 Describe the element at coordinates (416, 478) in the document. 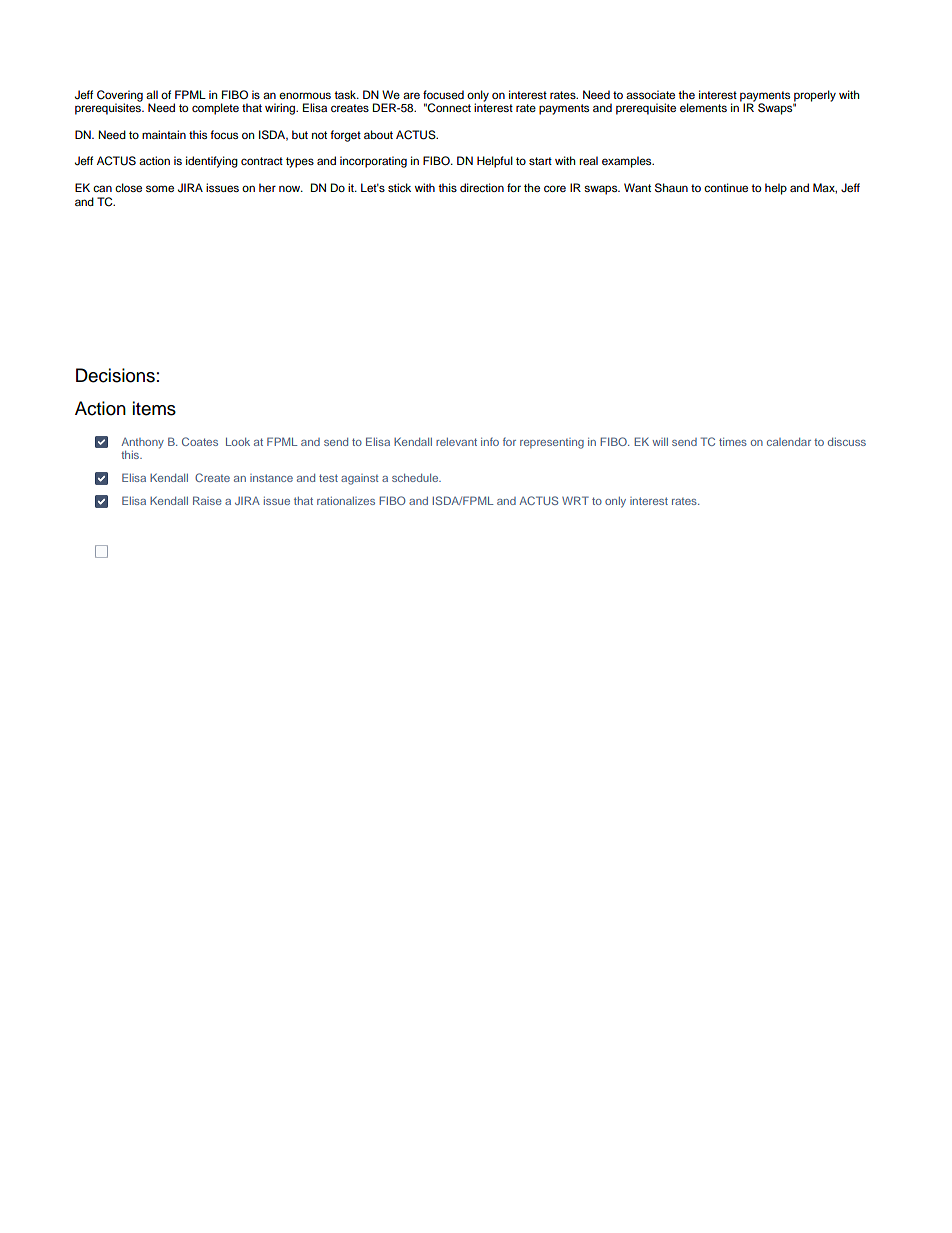

I see `schedule` at that location.
